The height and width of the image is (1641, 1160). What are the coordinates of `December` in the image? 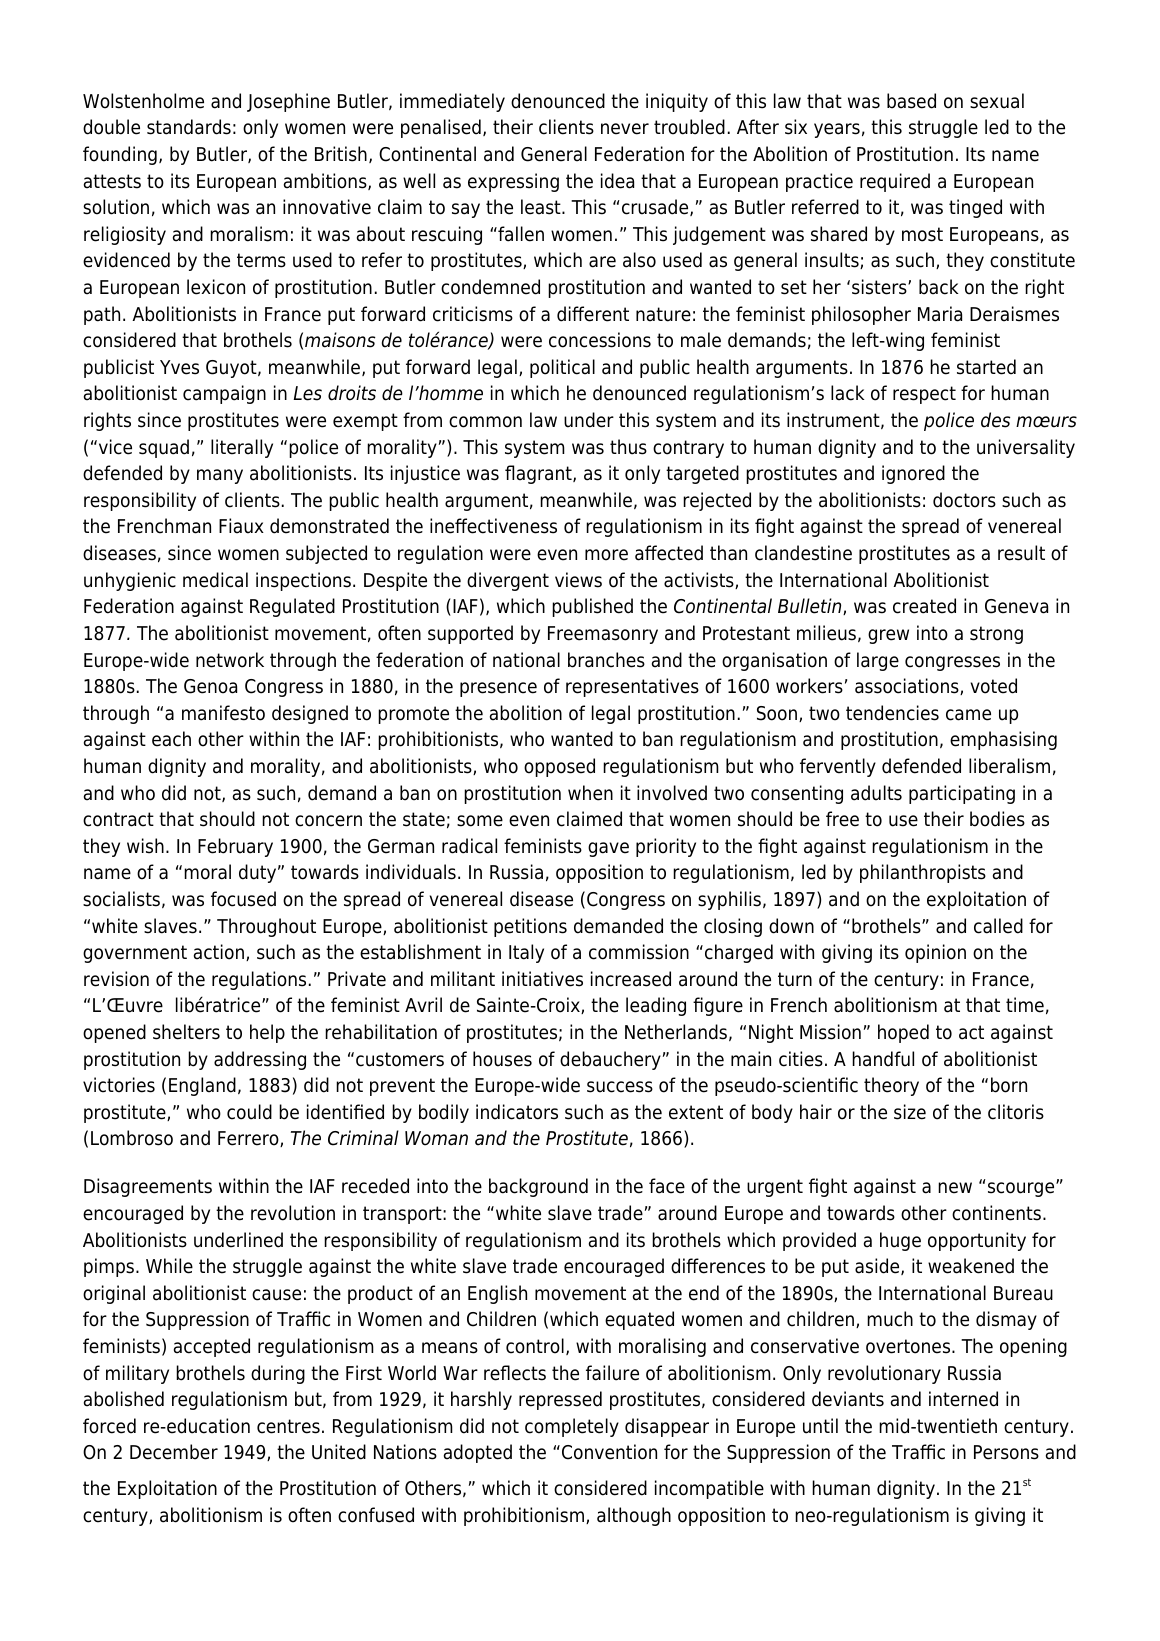 It's located at (174, 1452).
